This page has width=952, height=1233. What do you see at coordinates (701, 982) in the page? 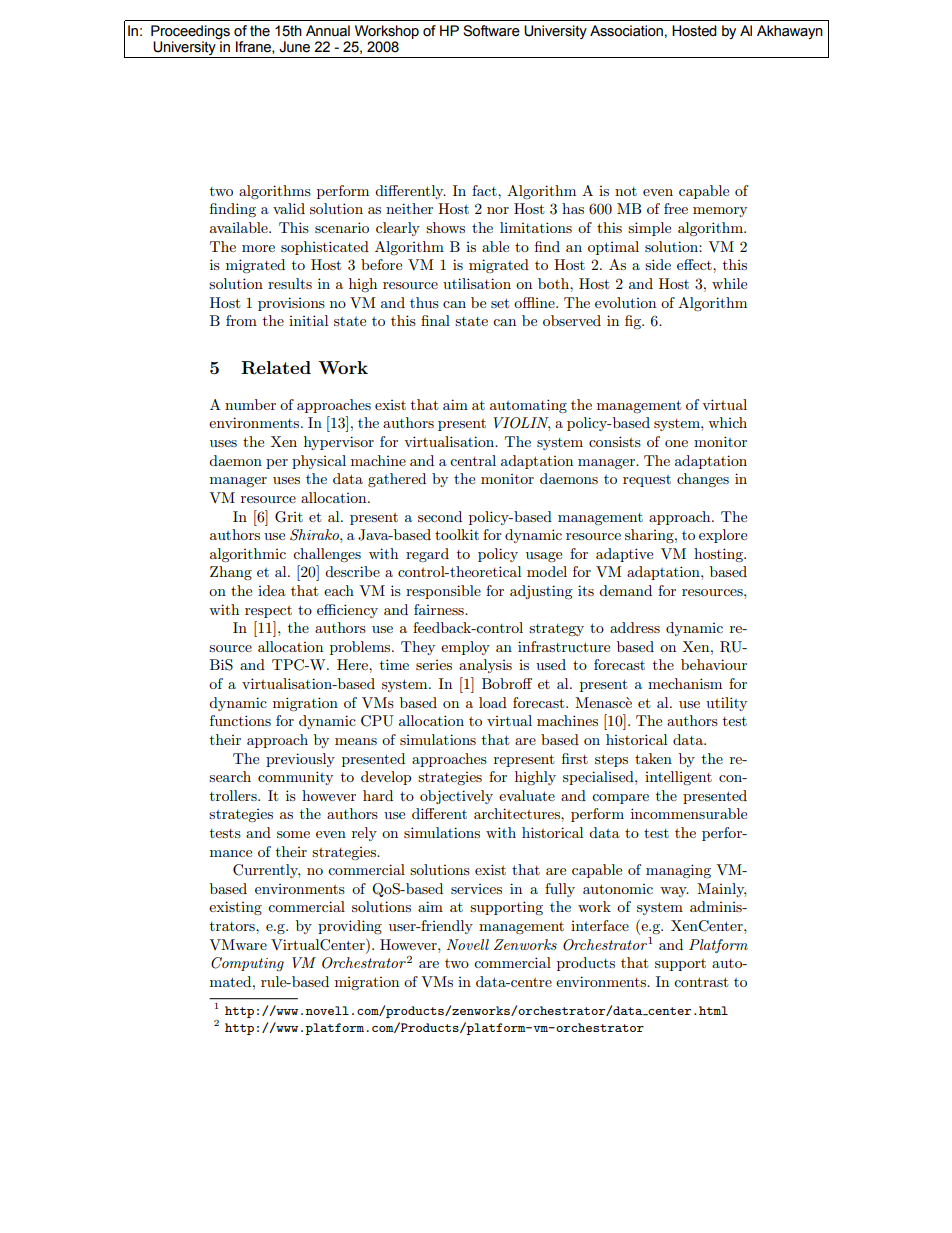
I see `contrast` at bounding box center [701, 982].
